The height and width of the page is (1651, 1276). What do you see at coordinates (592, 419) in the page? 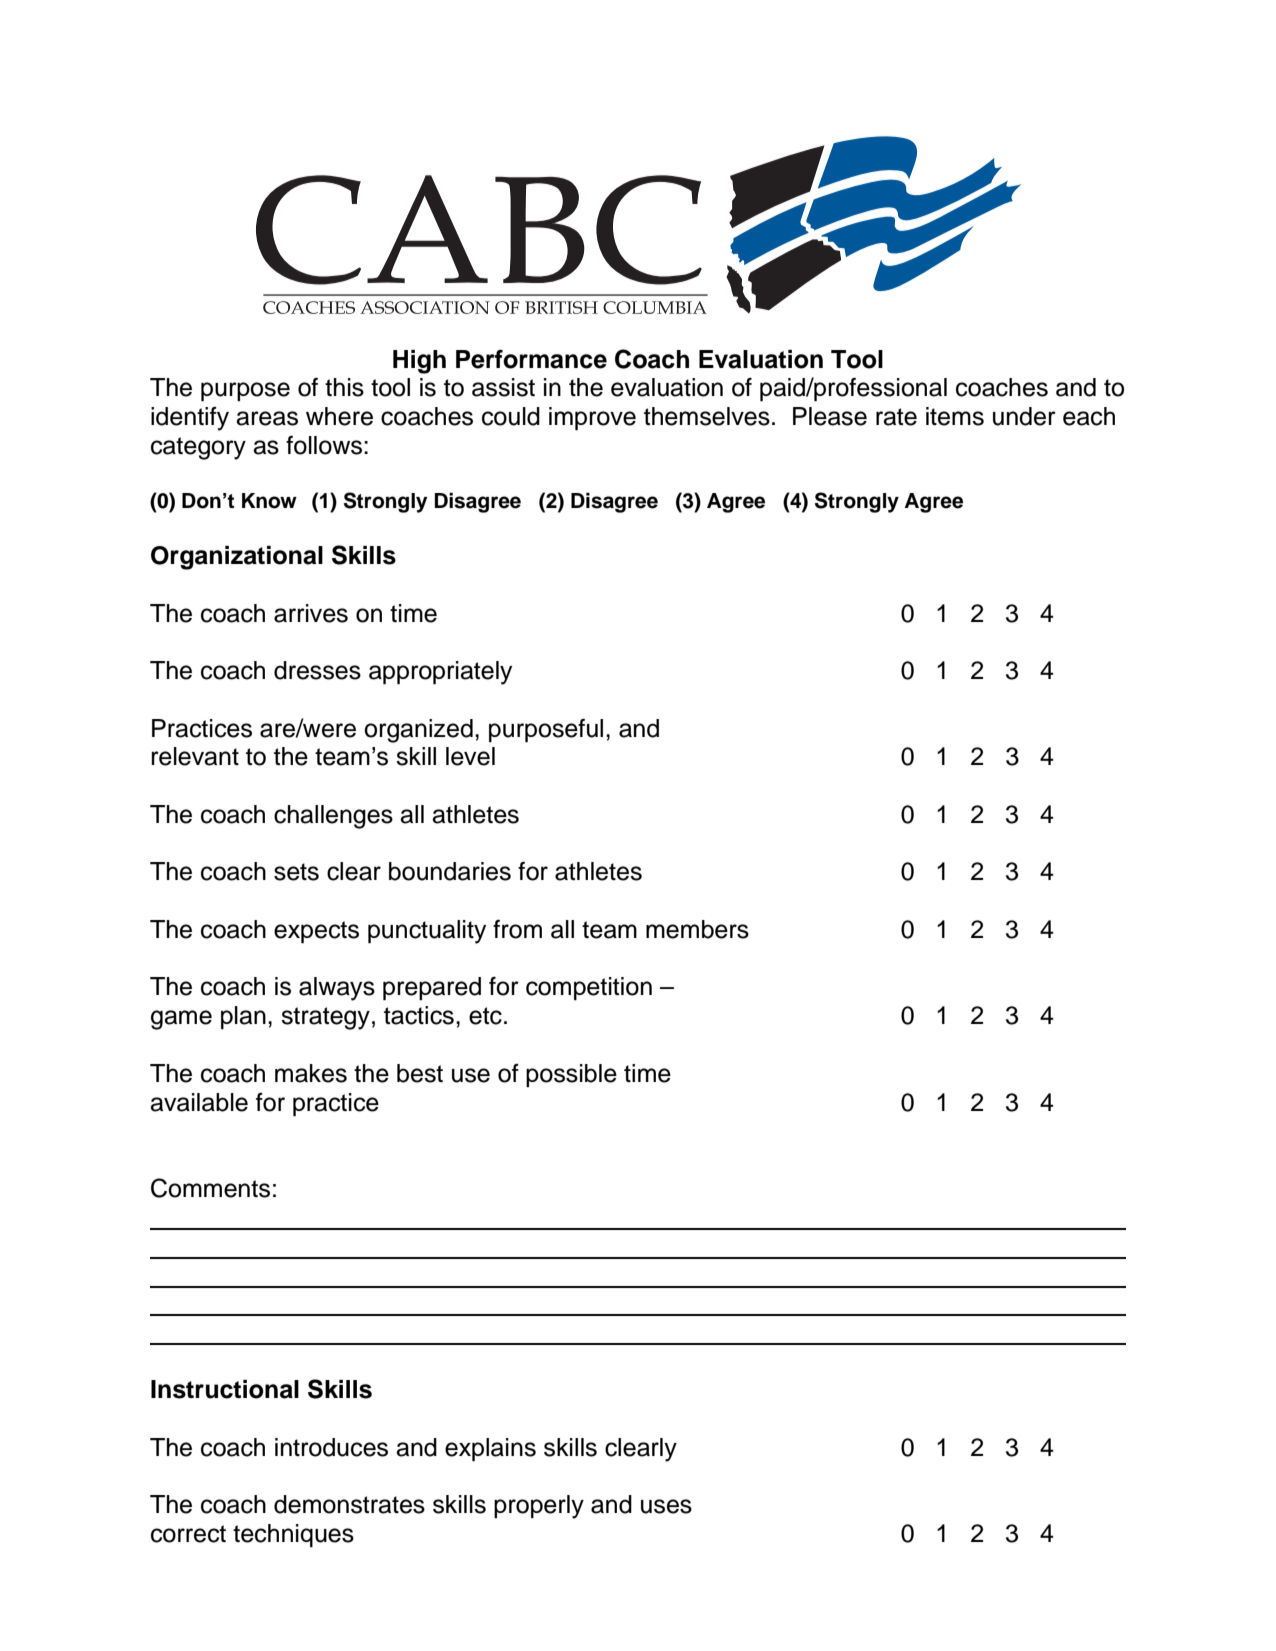
I see `improve` at bounding box center [592, 419].
